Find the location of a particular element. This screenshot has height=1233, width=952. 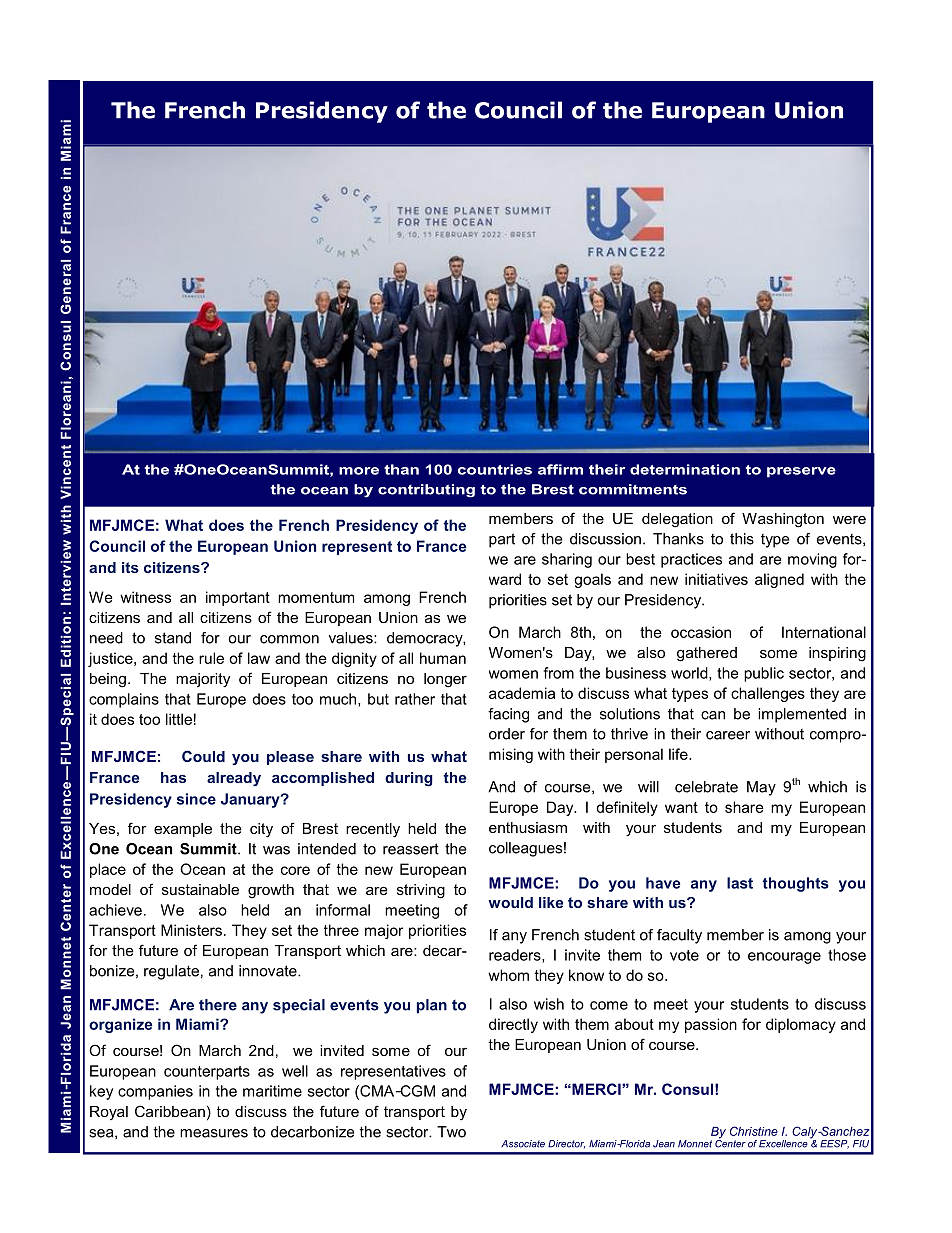

readers is located at coordinates (516, 956).
